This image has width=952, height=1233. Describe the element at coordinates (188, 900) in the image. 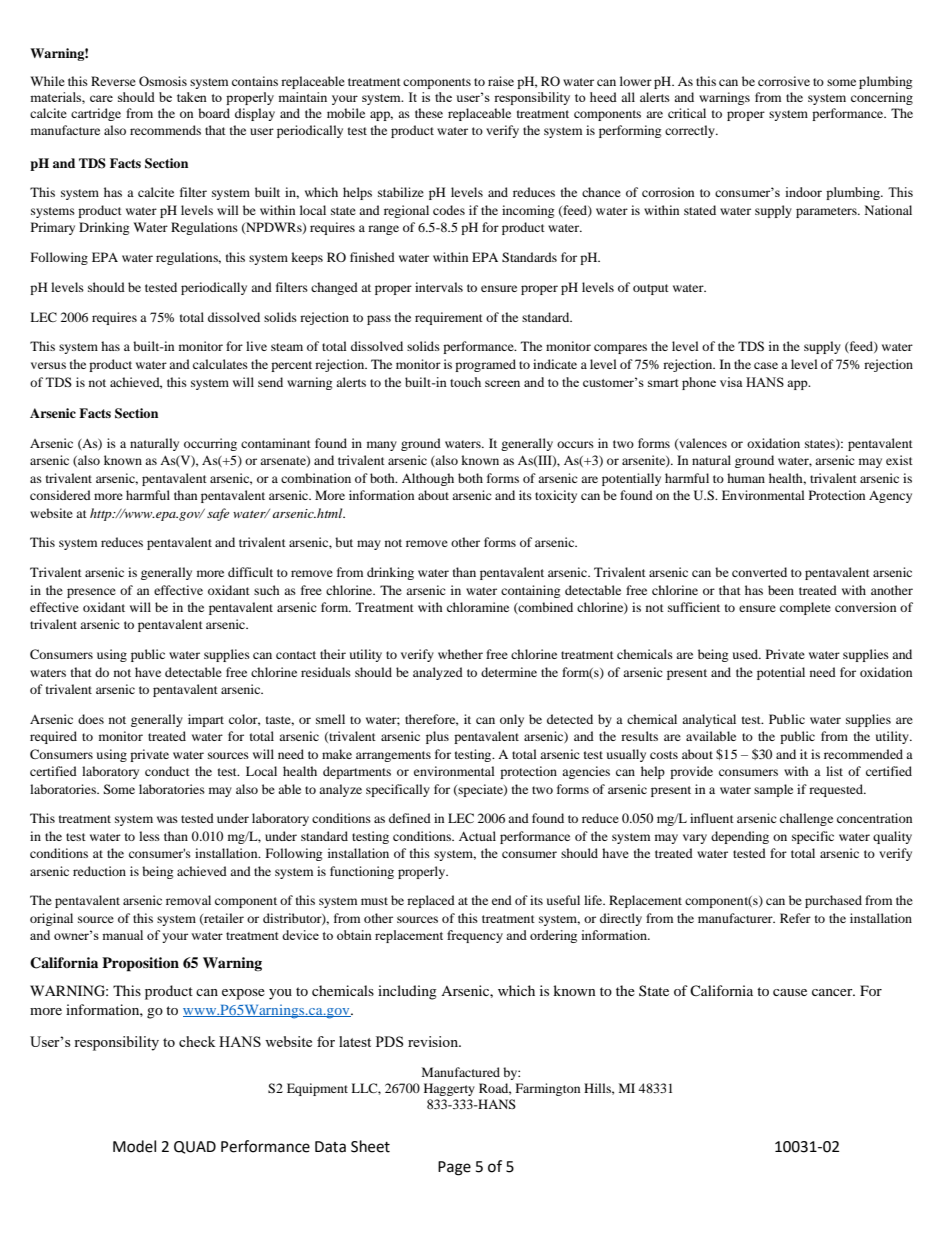

I see `removal` at that location.
